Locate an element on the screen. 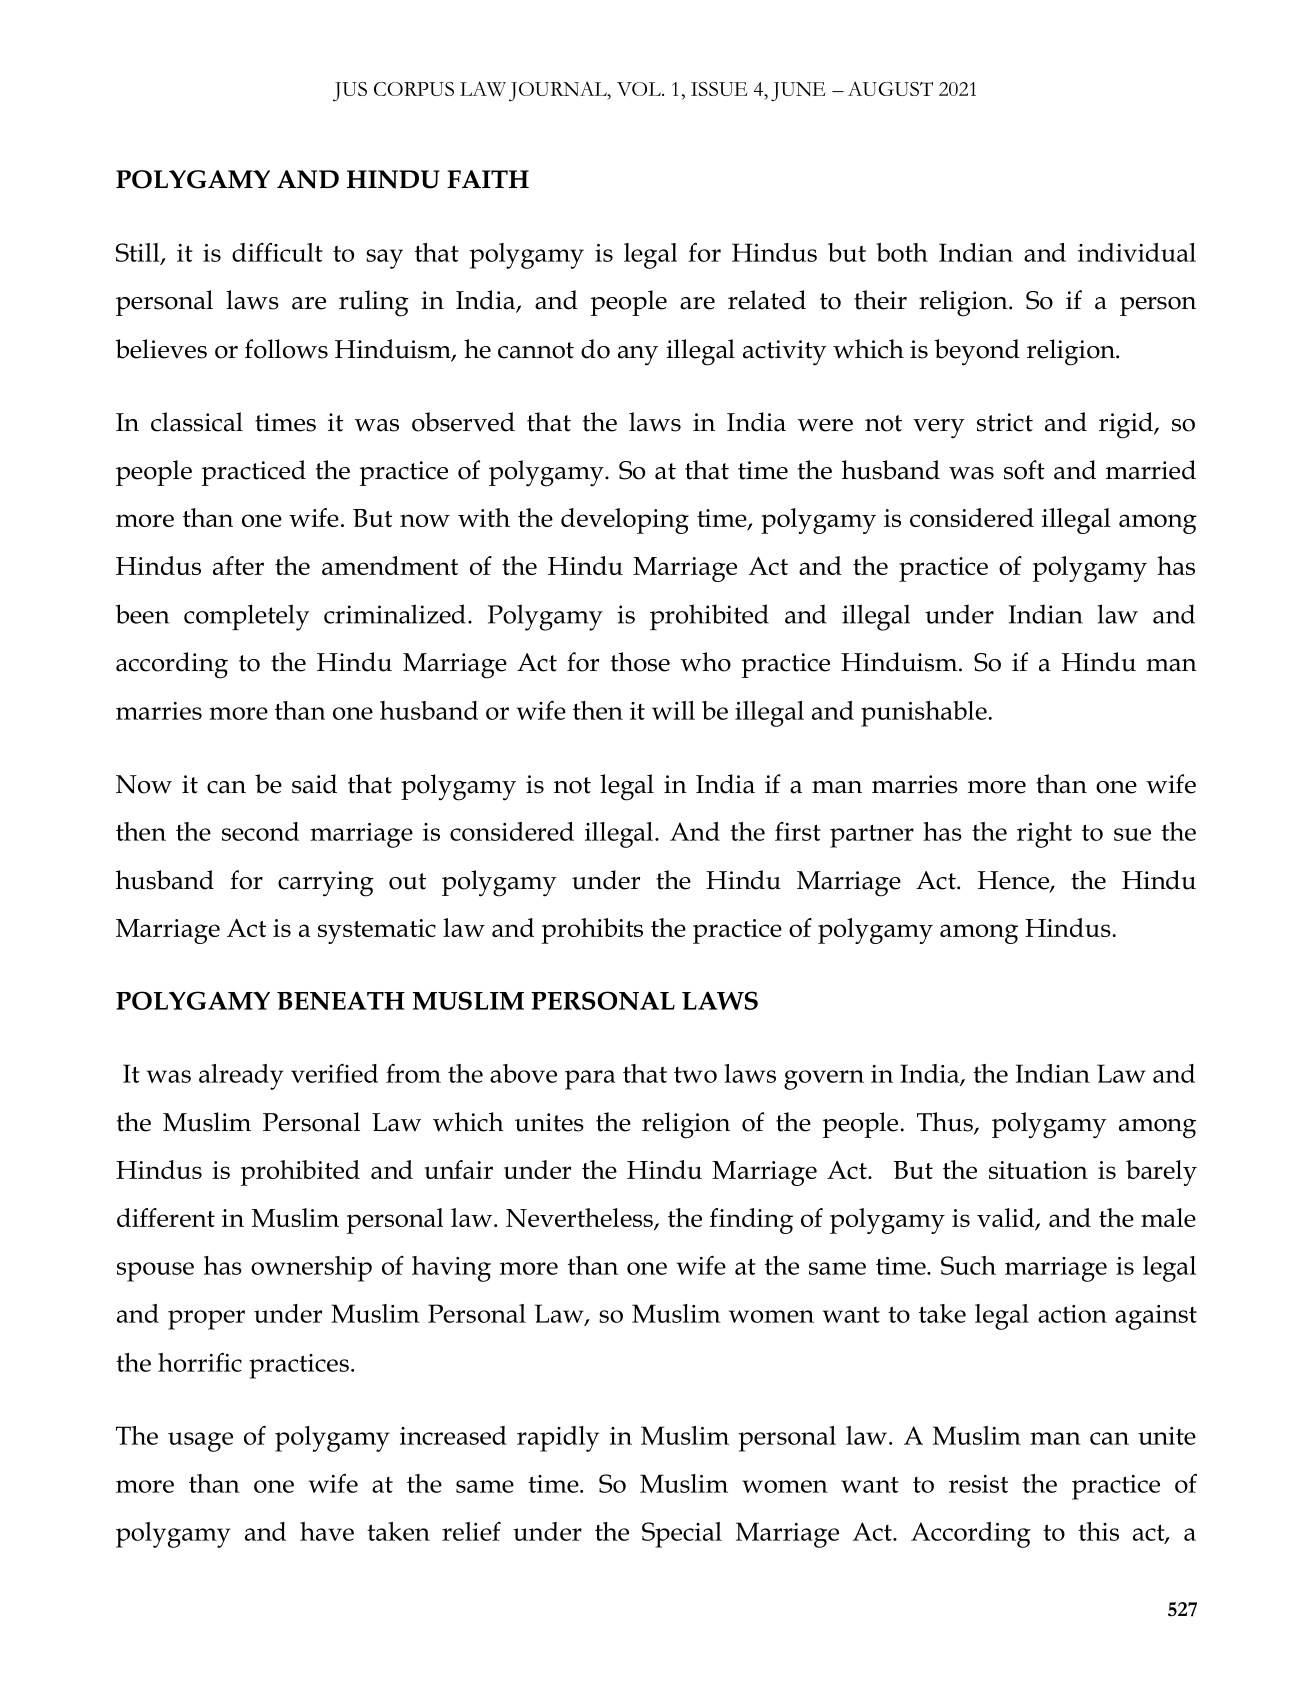  Special is located at coordinates (682, 1535).
